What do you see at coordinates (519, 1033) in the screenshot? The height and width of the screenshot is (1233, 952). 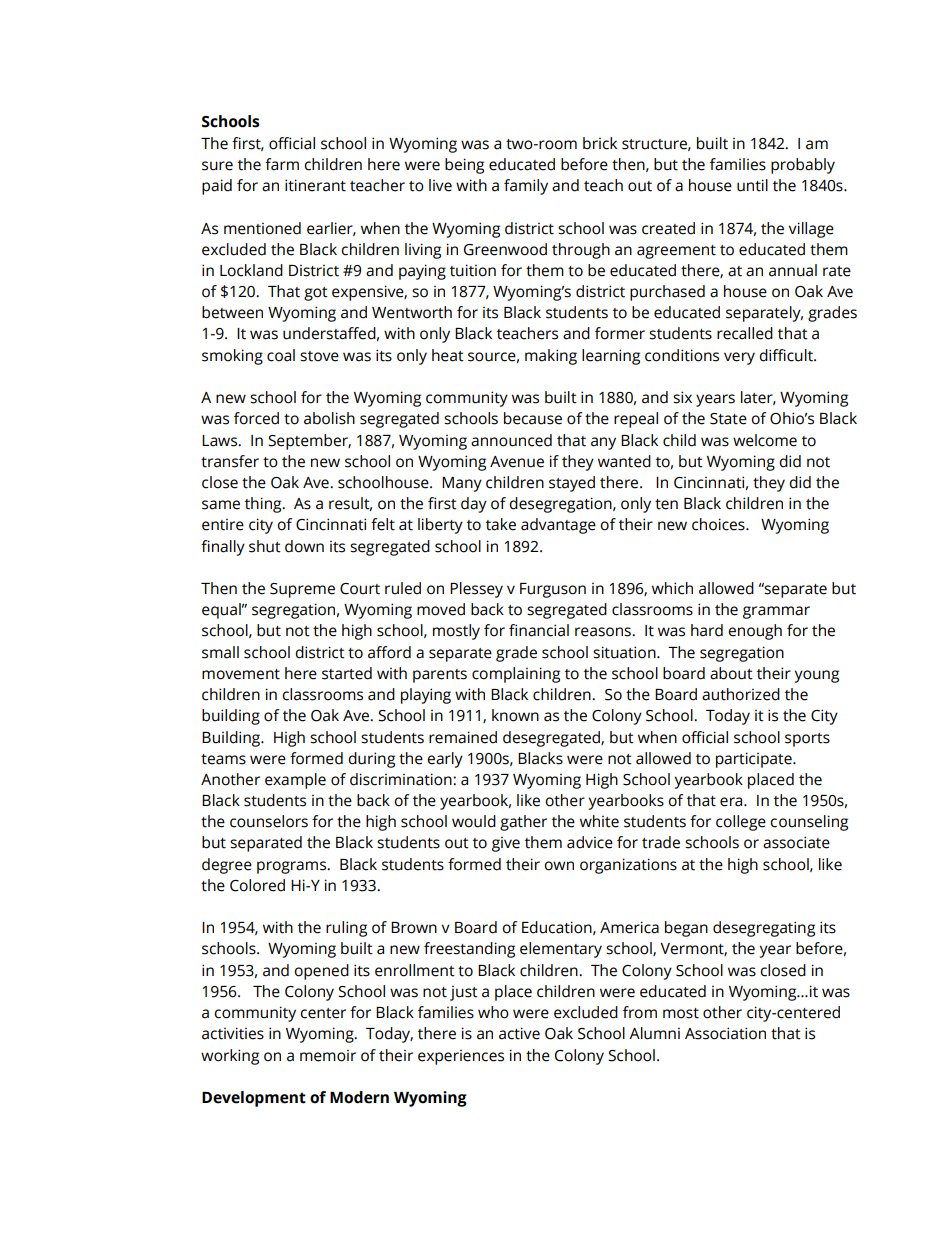 I see `active` at bounding box center [519, 1033].
